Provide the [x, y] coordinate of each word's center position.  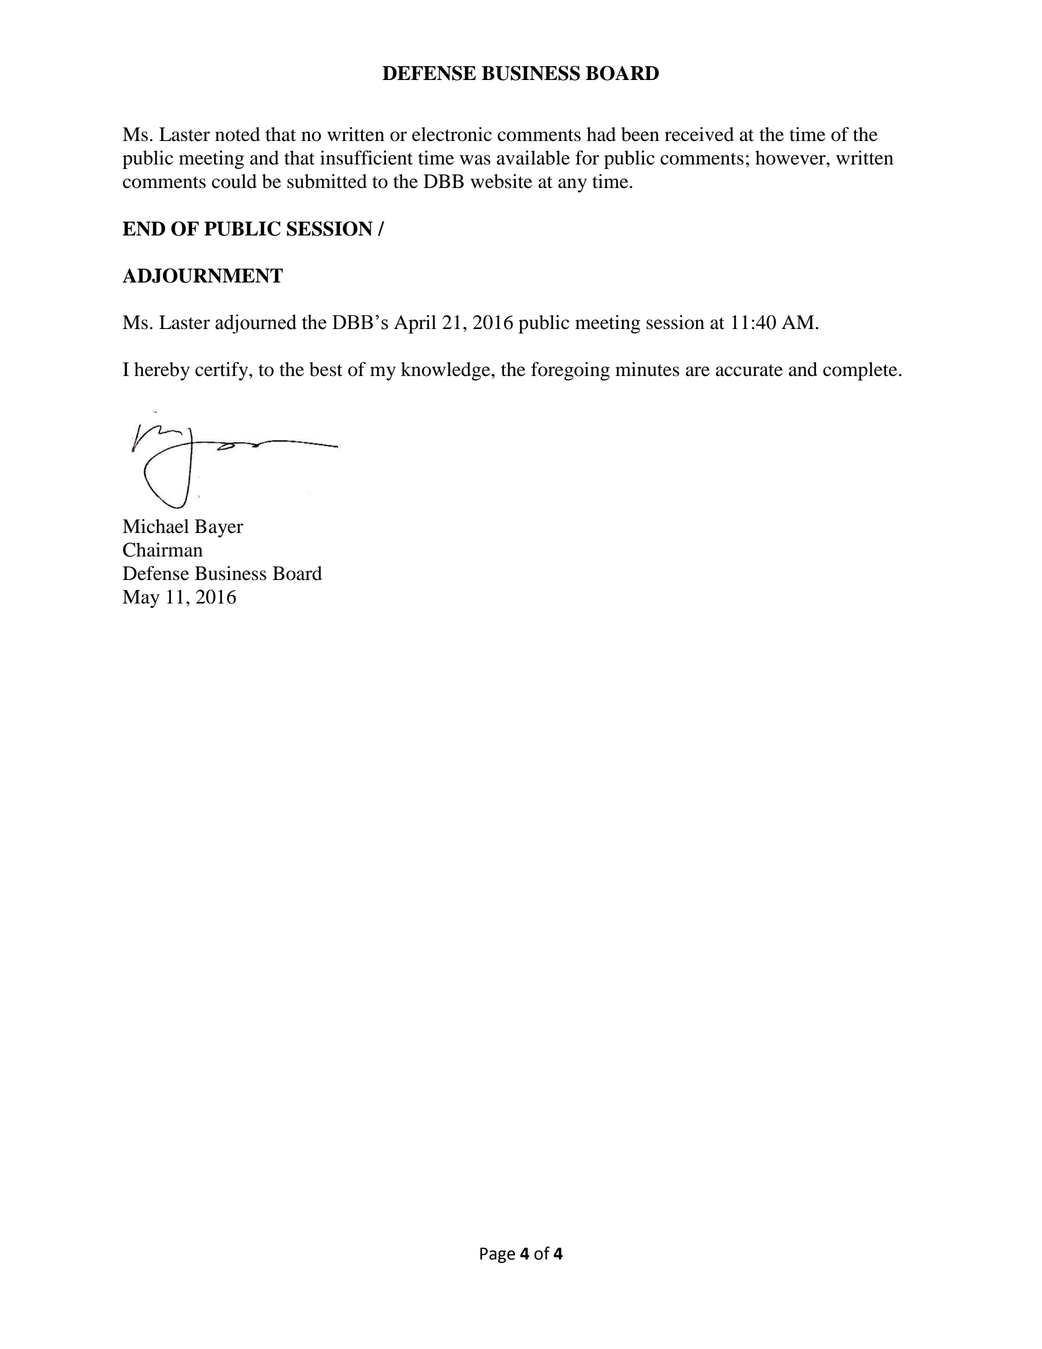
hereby [162, 371]
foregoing [570, 371]
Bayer [219, 528]
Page [497, 1255]
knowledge [447, 371]
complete [861, 371]
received [699, 134]
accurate [749, 370]
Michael [156, 526]
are [698, 371]
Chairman [163, 549]
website [501, 181]
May [141, 599]
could [234, 181]
